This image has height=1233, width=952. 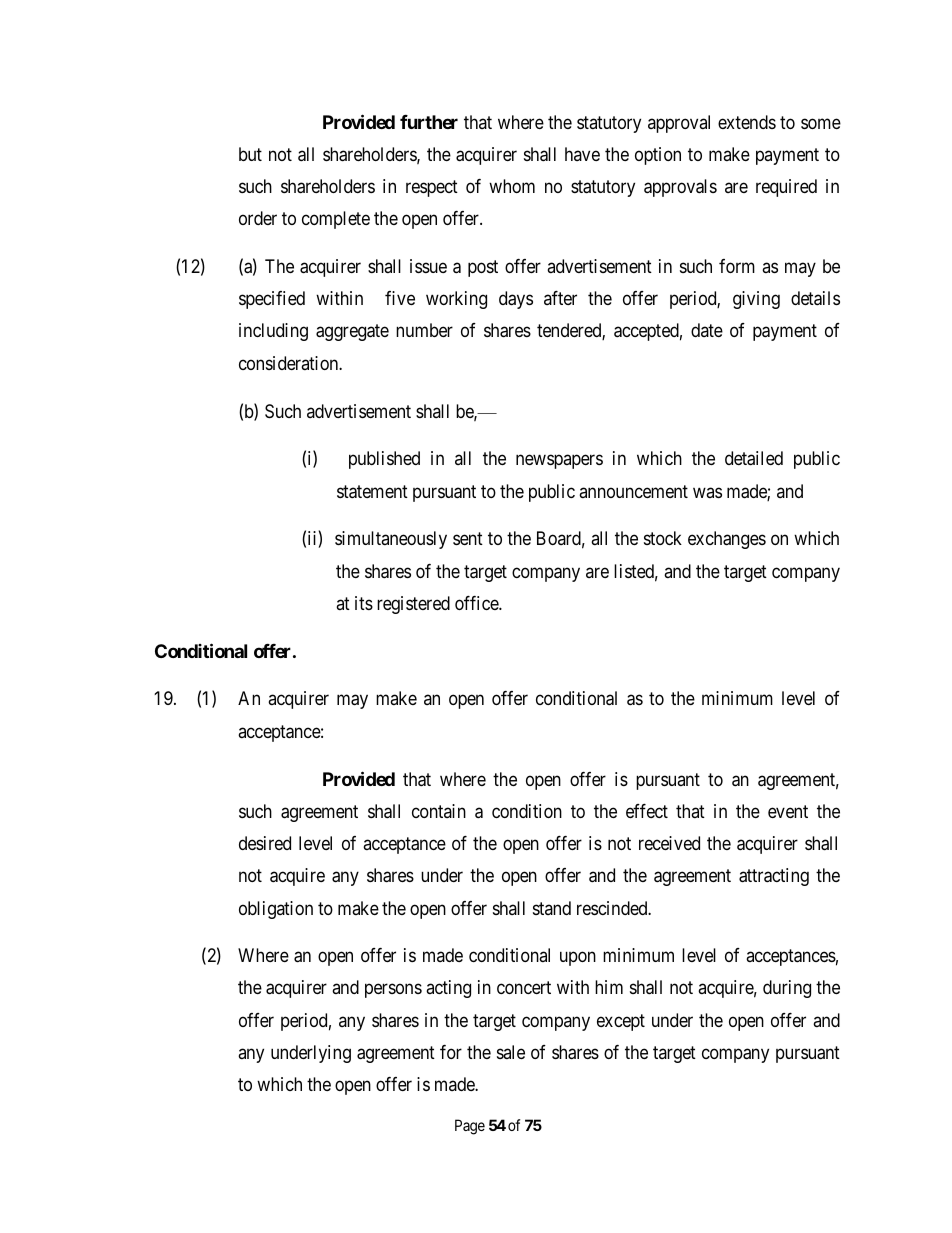 What do you see at coordinates (727, 540) in the image?
I see `exchanges` at bounding box center [727, 540].
